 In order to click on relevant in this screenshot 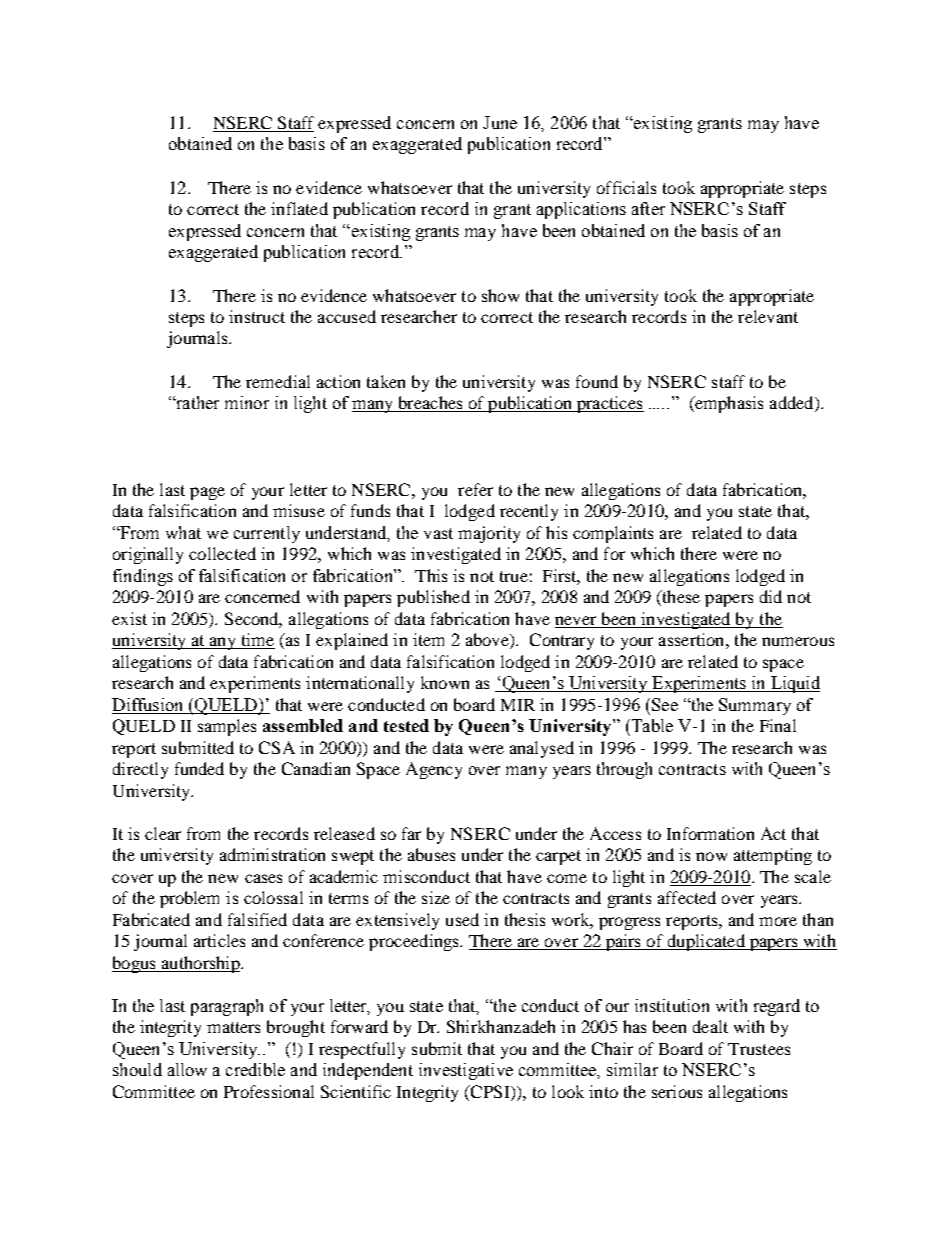, I will do `click(768, 316)`.
